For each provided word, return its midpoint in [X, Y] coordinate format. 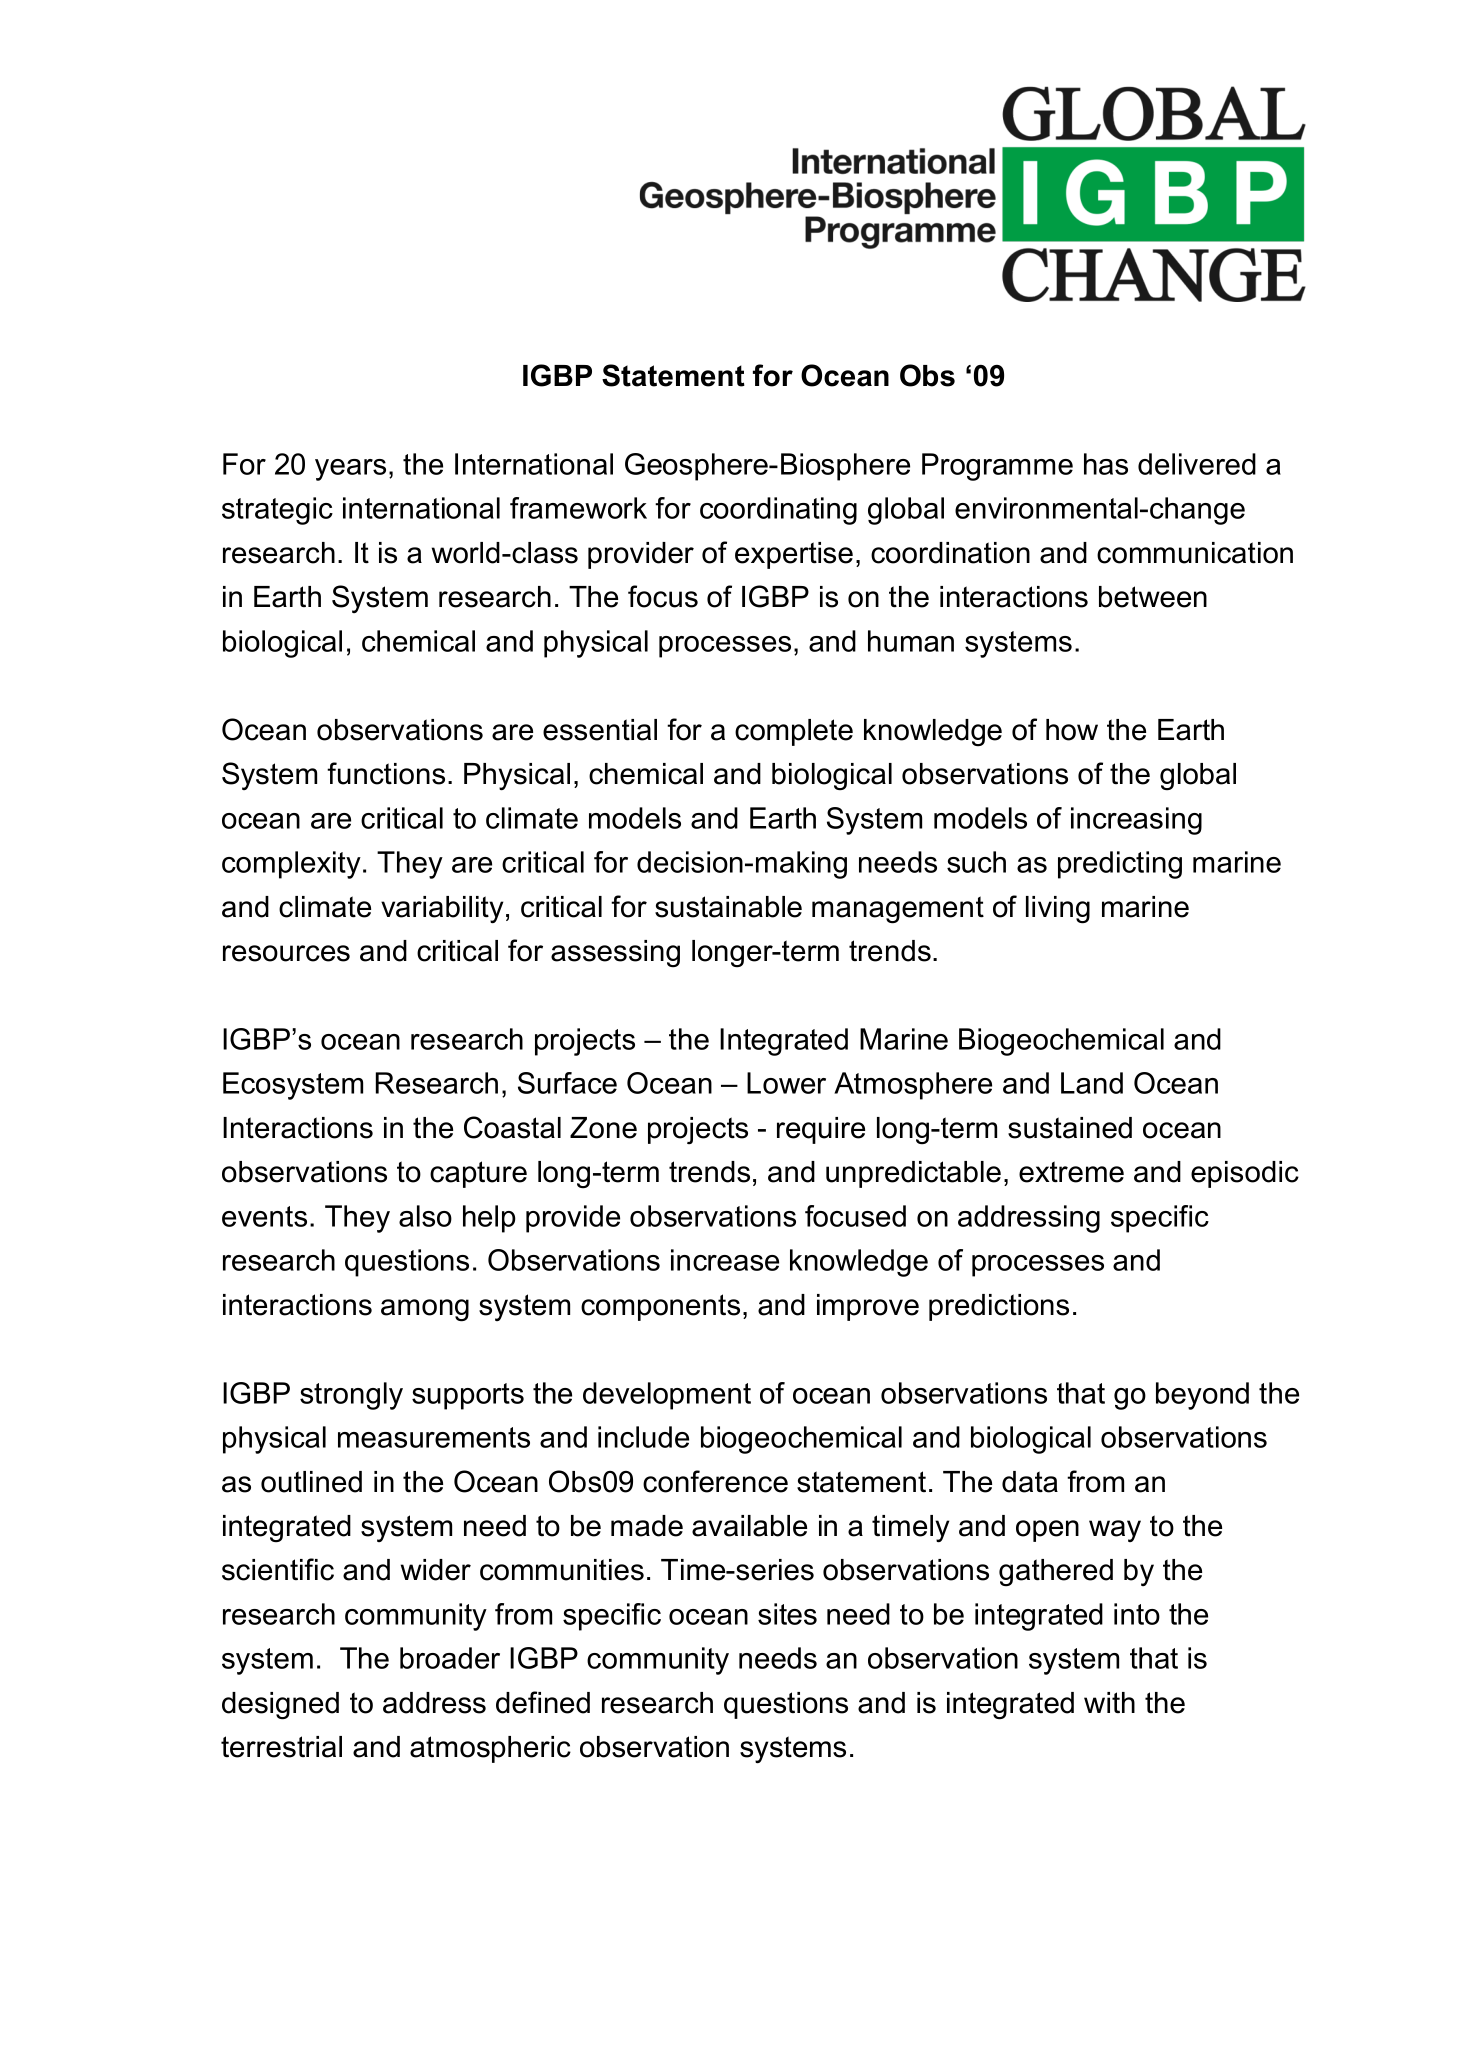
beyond [1202, 1396]
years [350, 470]
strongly [351, 1396]
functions [386, 773]
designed [280, 1706]
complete [794, 732]
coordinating [778, 511]
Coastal [512, 1127]
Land [1092, 1083]
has [1106, 464]
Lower [786, 1083]
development [667, 1396]
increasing [1136, 821]
